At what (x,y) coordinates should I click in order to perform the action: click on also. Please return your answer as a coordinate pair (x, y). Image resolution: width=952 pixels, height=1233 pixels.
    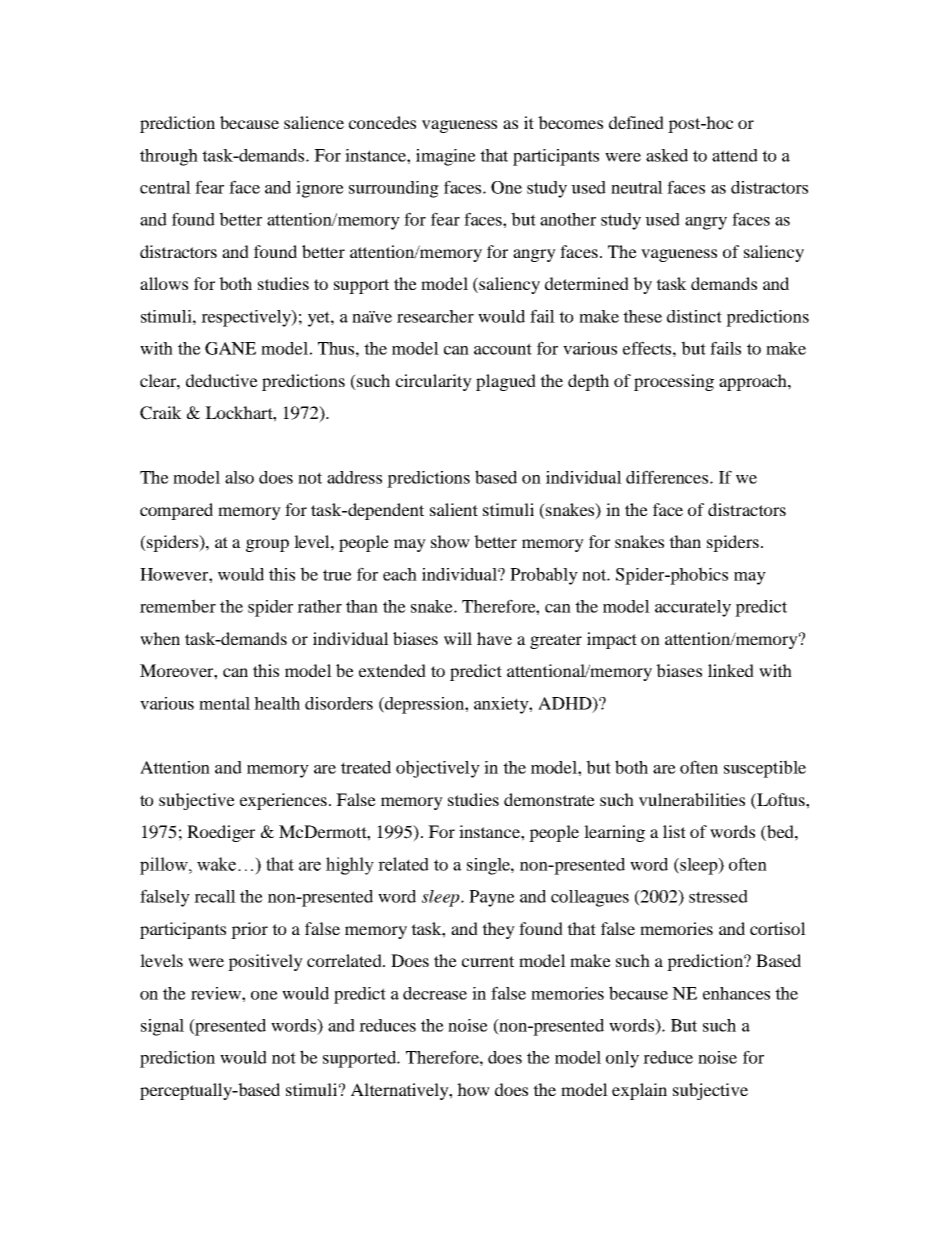
    Looking at the image, I should click on (239, 477).
